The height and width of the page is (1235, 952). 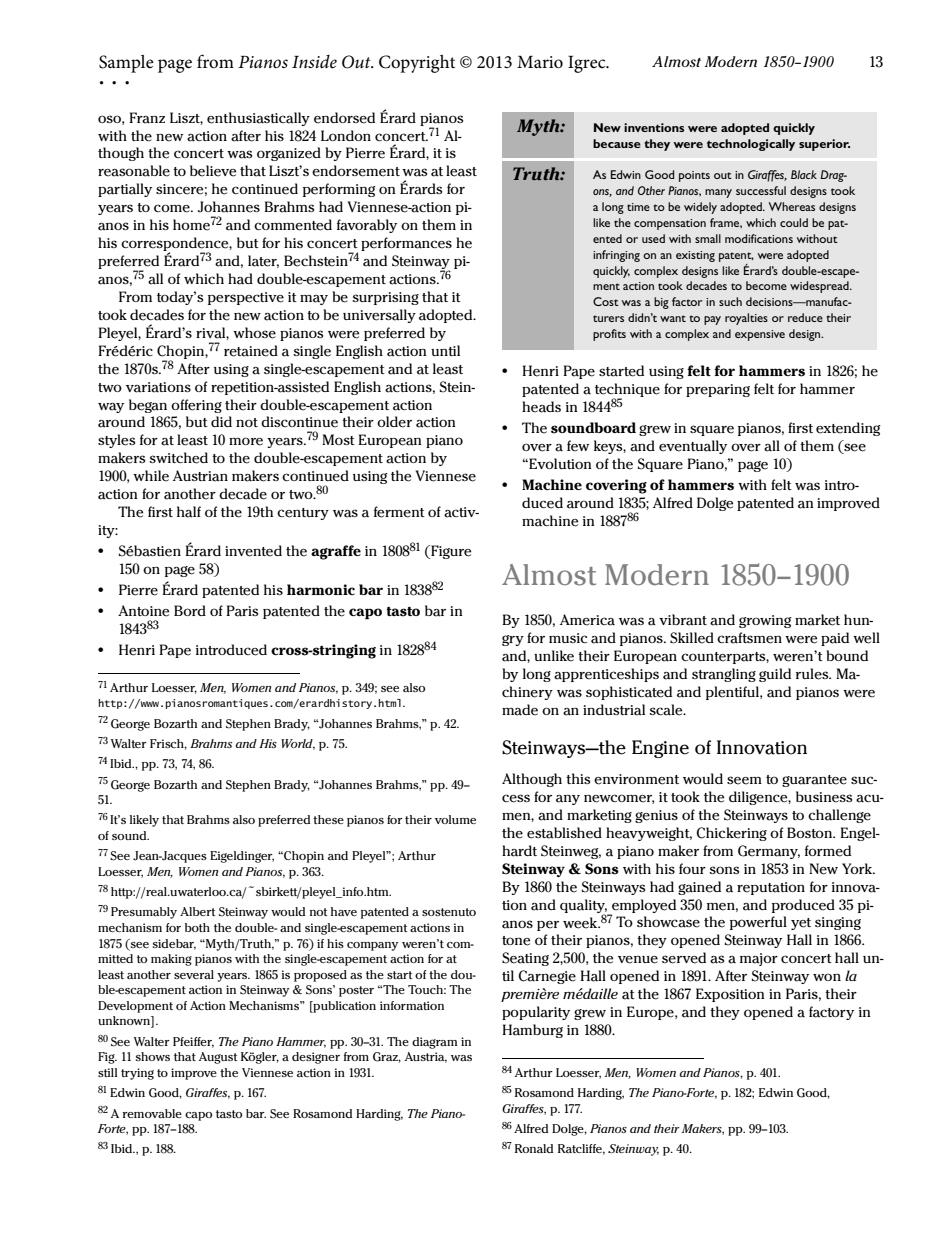 I want to click on technologically, so click(x=751, y=145).
